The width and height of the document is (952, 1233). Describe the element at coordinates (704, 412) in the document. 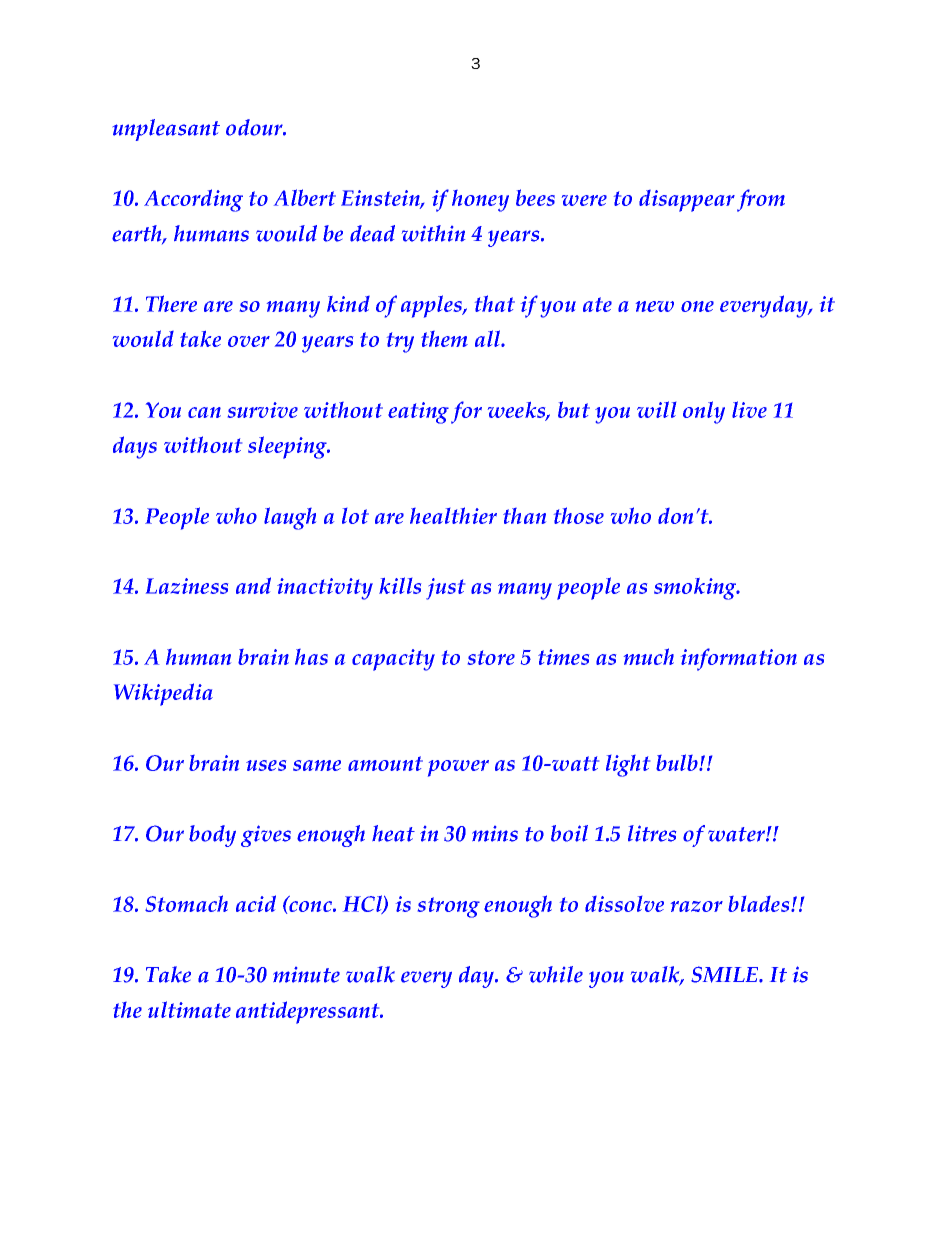

I see `only` at that location.
